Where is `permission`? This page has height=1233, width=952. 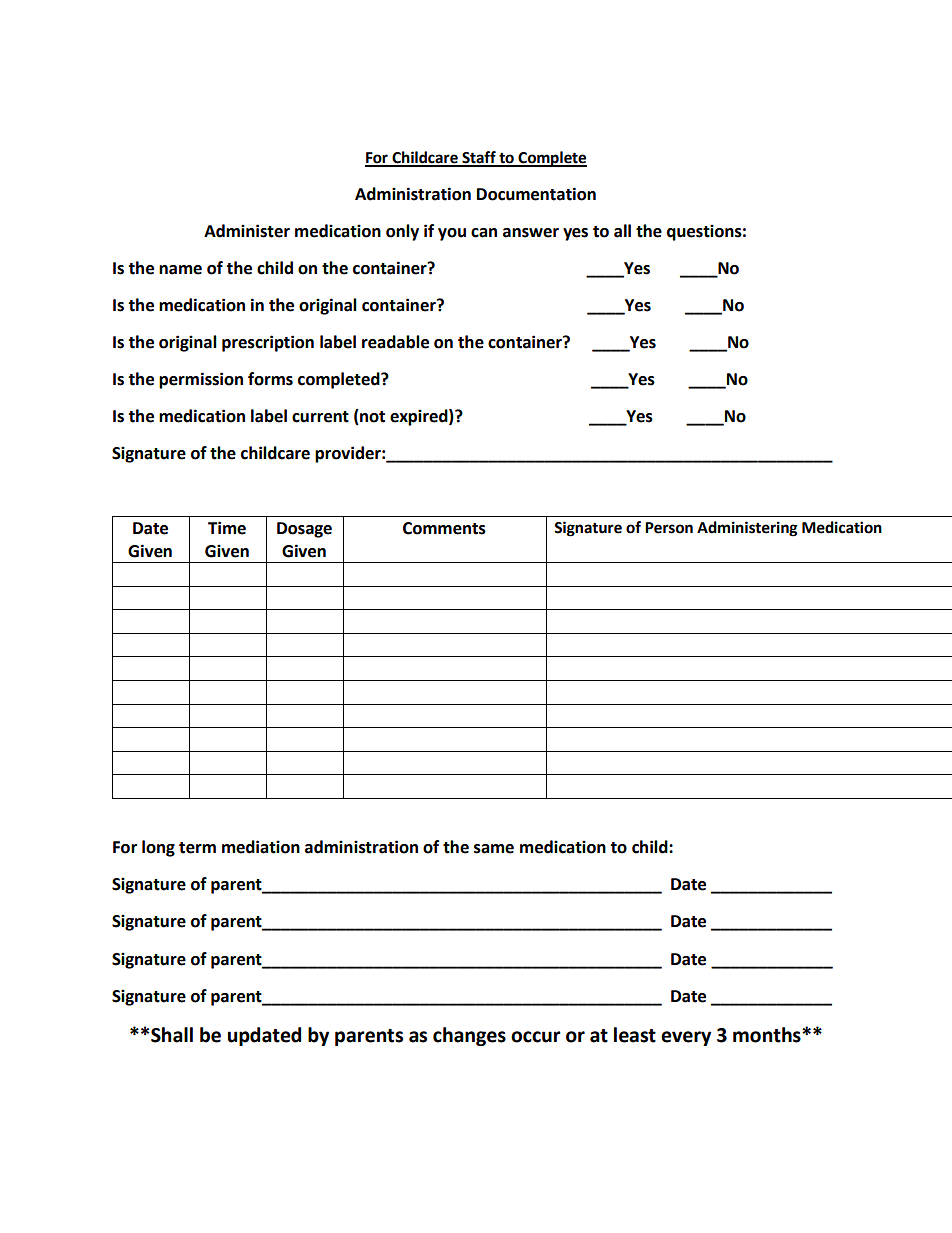 permission is located at coordinates (201, 380).
